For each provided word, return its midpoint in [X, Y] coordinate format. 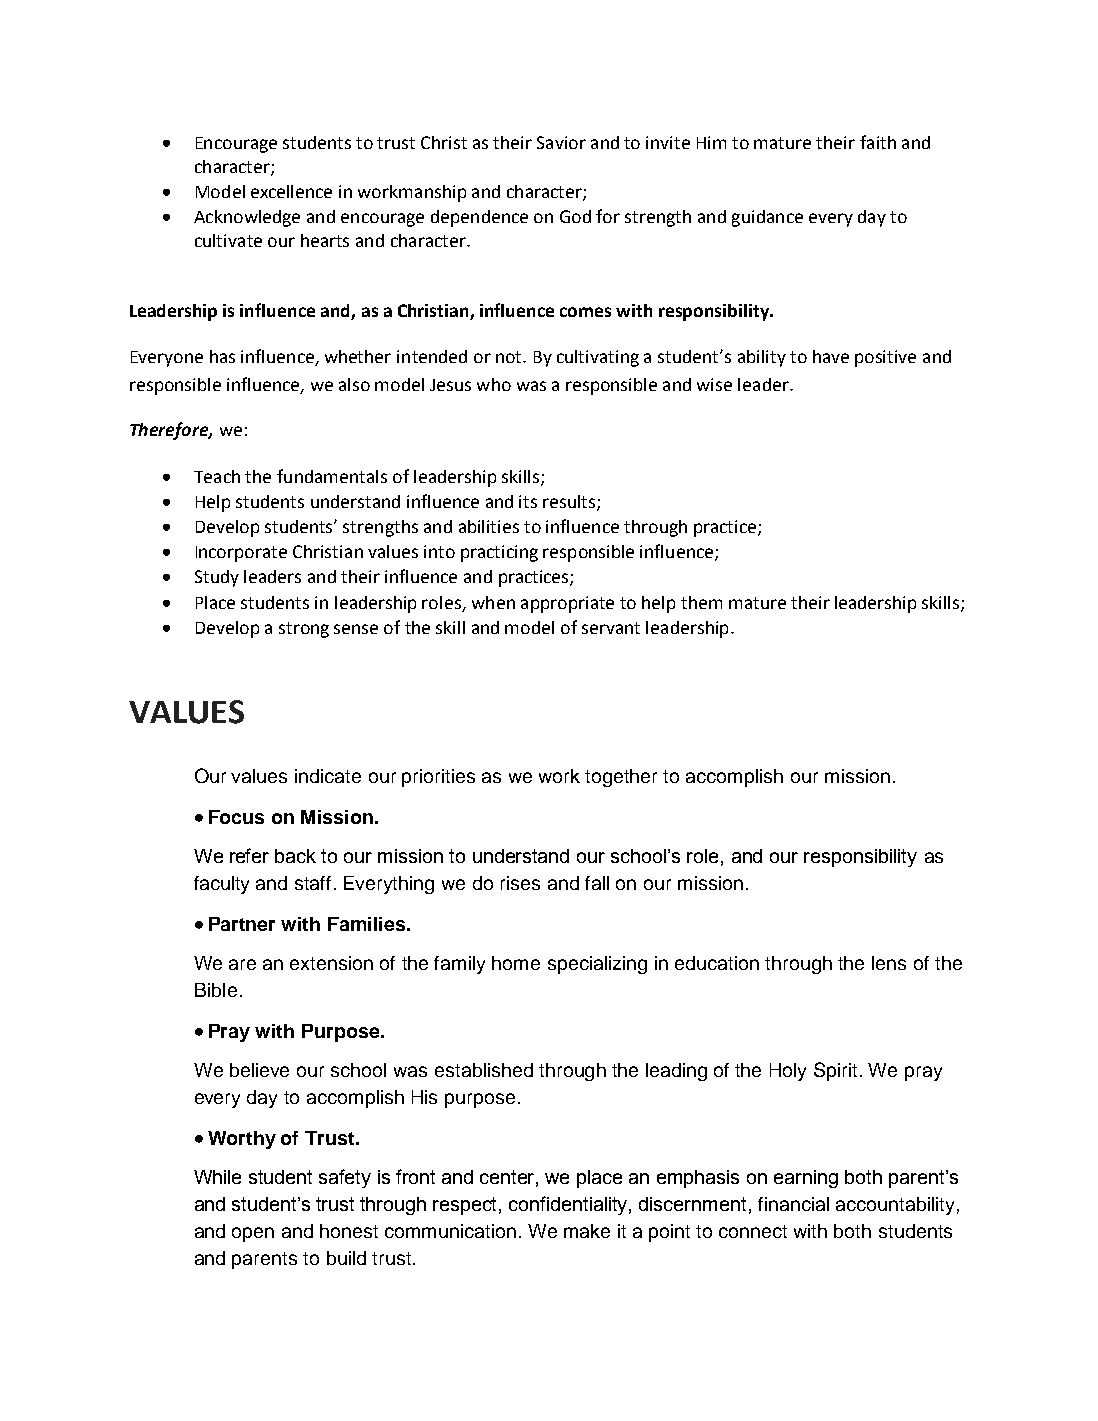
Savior [561, 142]
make [587, 1231]
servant [611, 628]
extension [331, 963]
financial [793, 1204]
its [528, 501]
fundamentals [332, 476]
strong [304, 630]
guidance [767, 218]
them [701, 602]
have [831, 356]
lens [889, 963]
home [516, 963]
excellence [291, 191]
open [253, 1234]
